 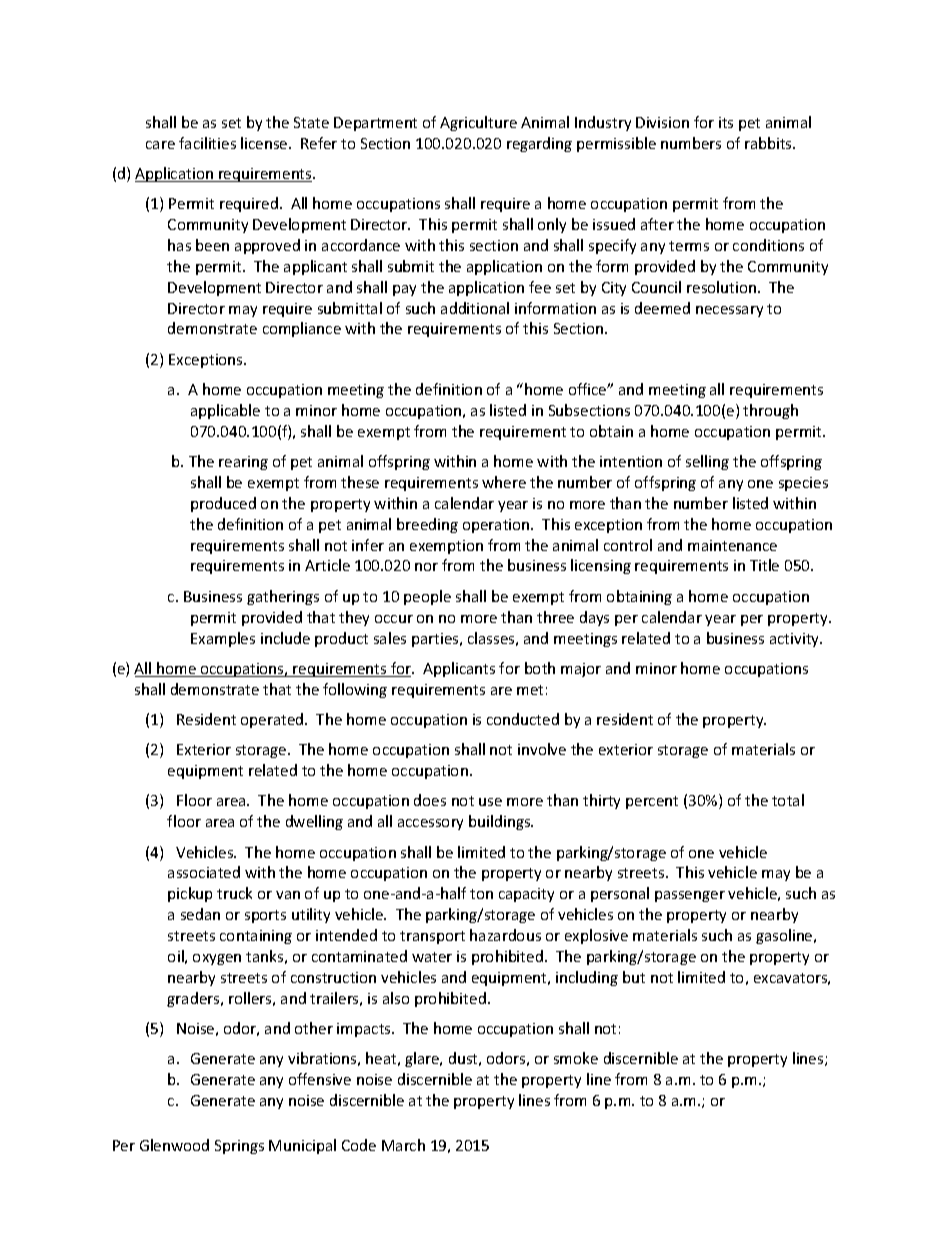 I want to click on smoke, so click(x=576, y=1058).
